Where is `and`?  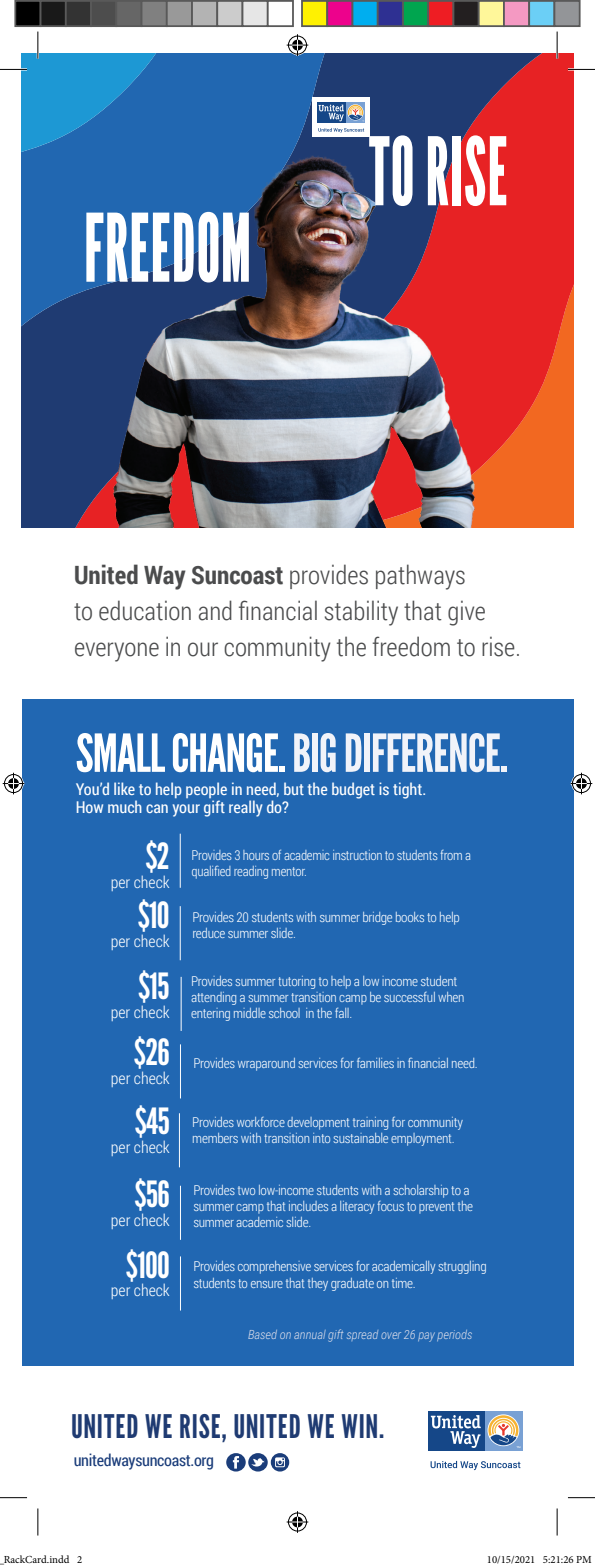
and is located at coordinates (215, 610).
